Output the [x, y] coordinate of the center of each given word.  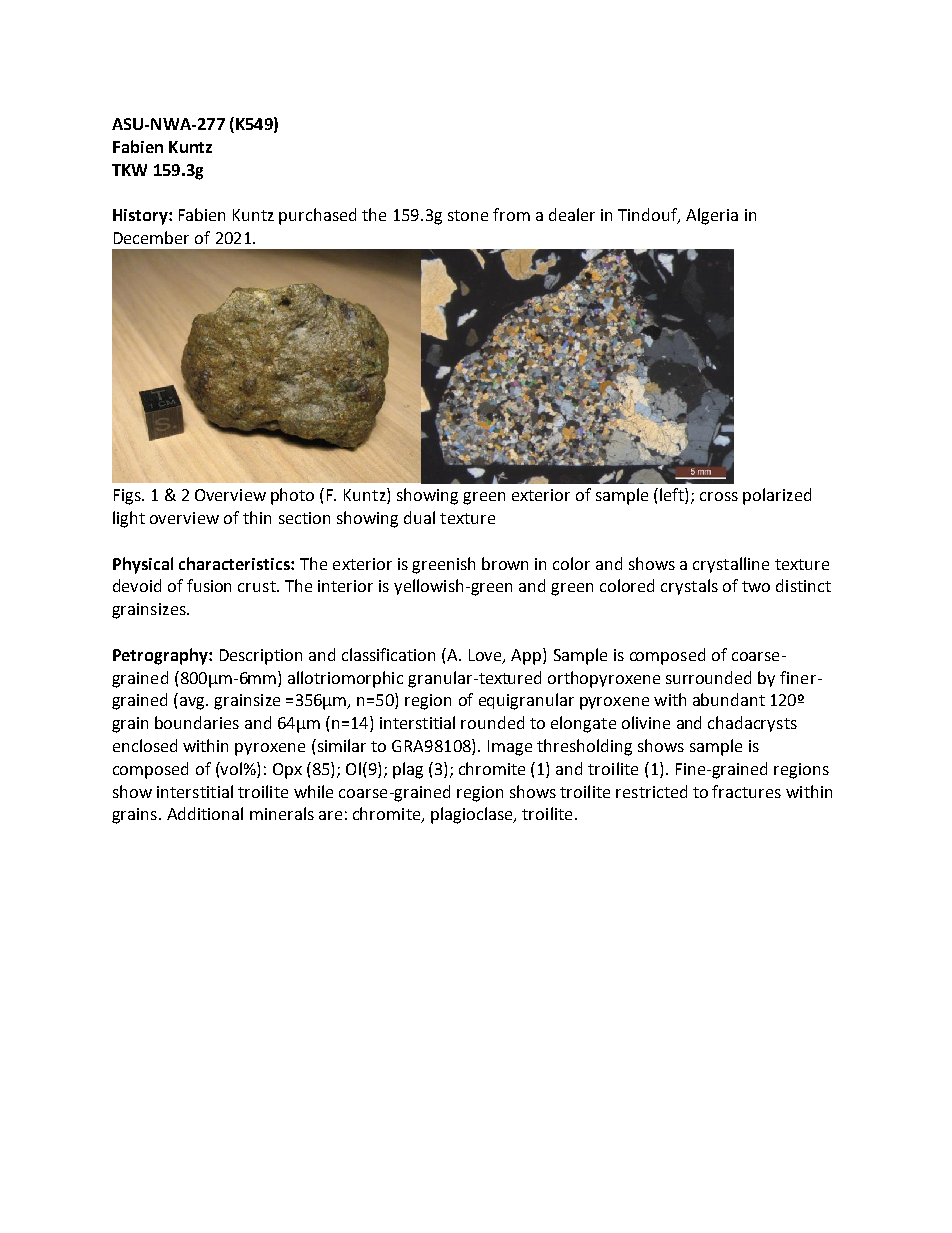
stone [468, 215]
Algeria [712, 216]
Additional [205, 813]
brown [505, 563]
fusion [209, 585]
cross [719, 496]
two [756, 586]
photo [292, 496]
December [151, 237]
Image [510, 748]
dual [419, 517]
